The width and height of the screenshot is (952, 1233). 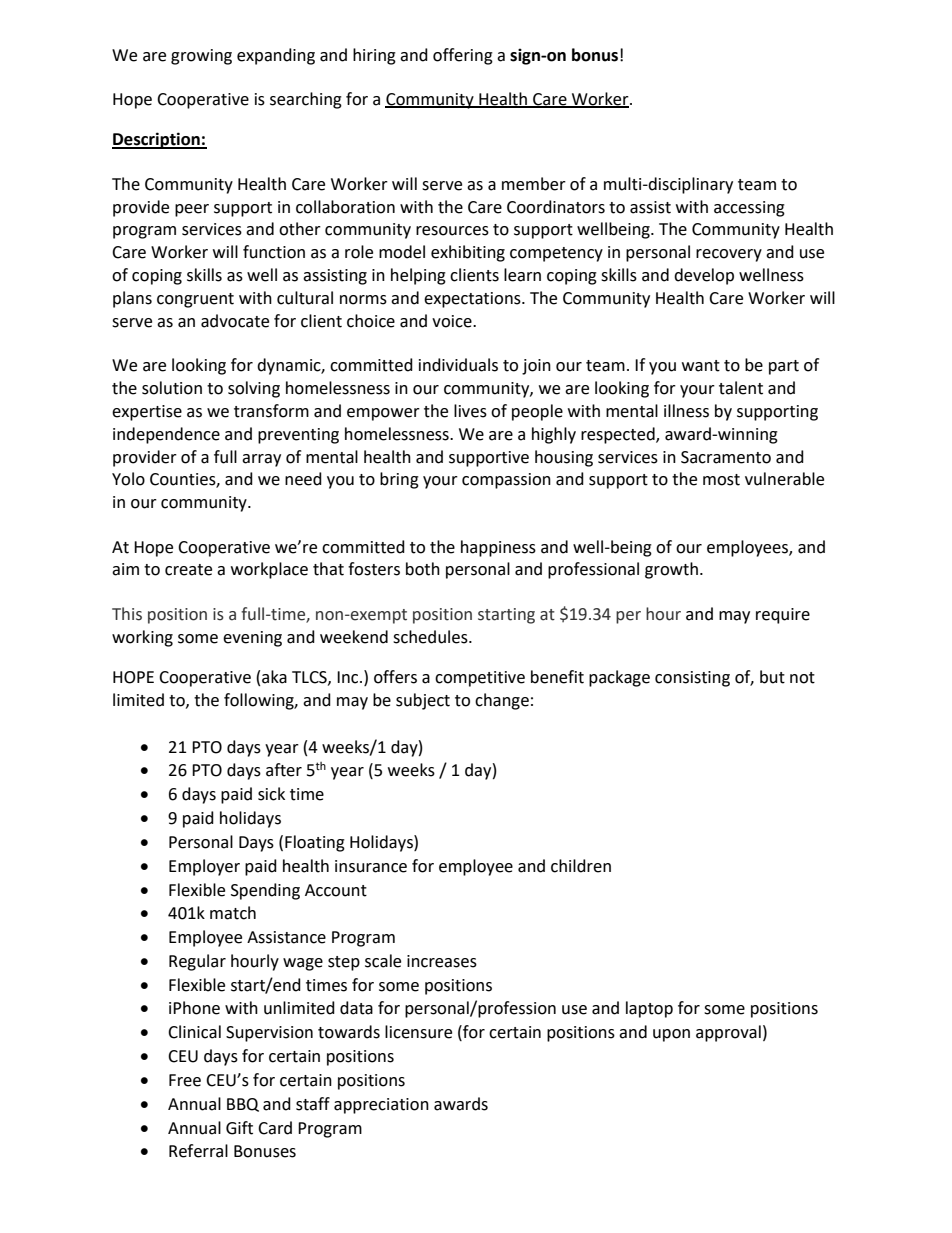 I want to click on change, so click(x=502, y=701).
